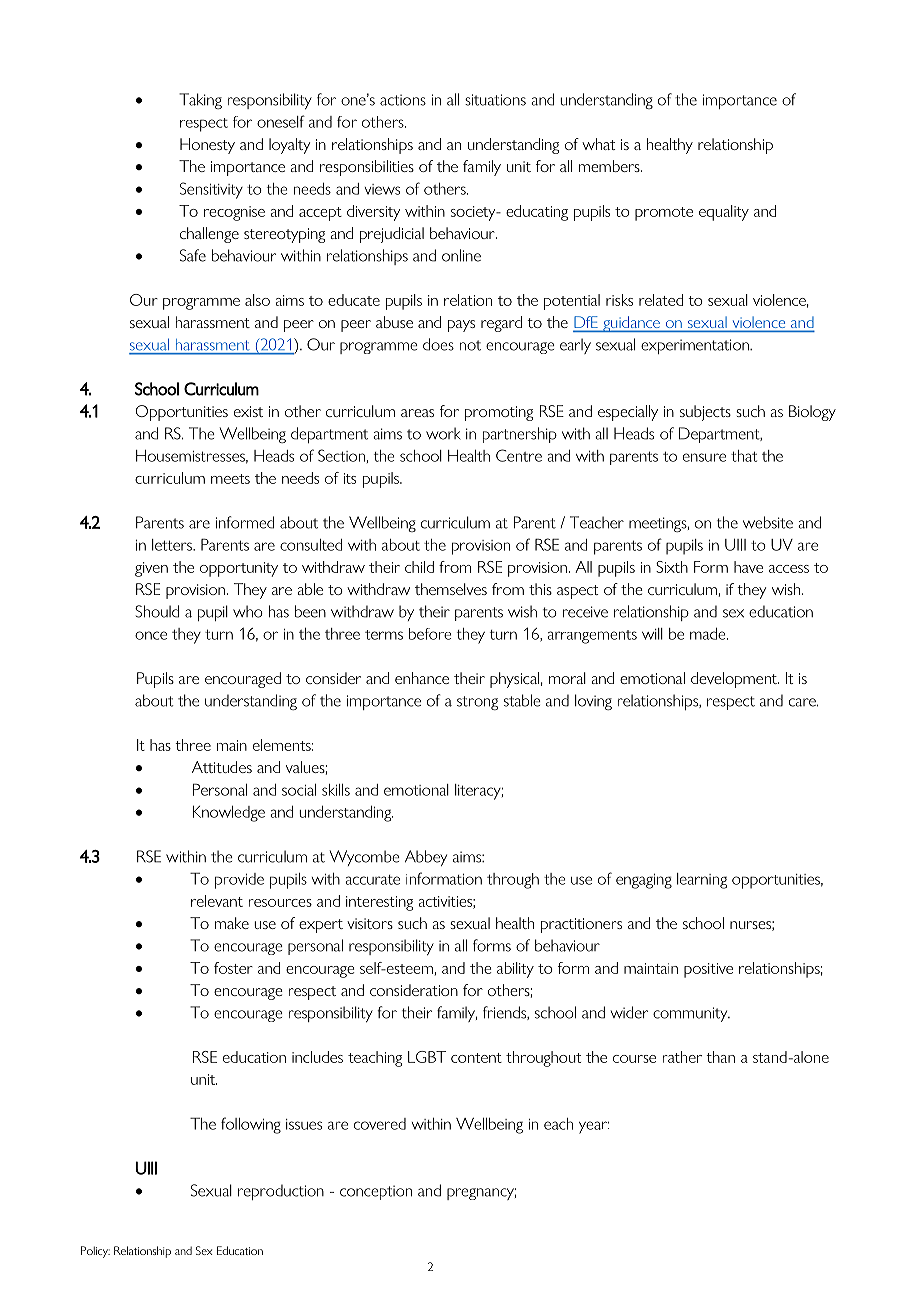 The height and width of the screenshot is (1308, 924). What do you see at coordinates (708, 970) in the screenshot?
I see `positive` at bounding box center [708, 970].
